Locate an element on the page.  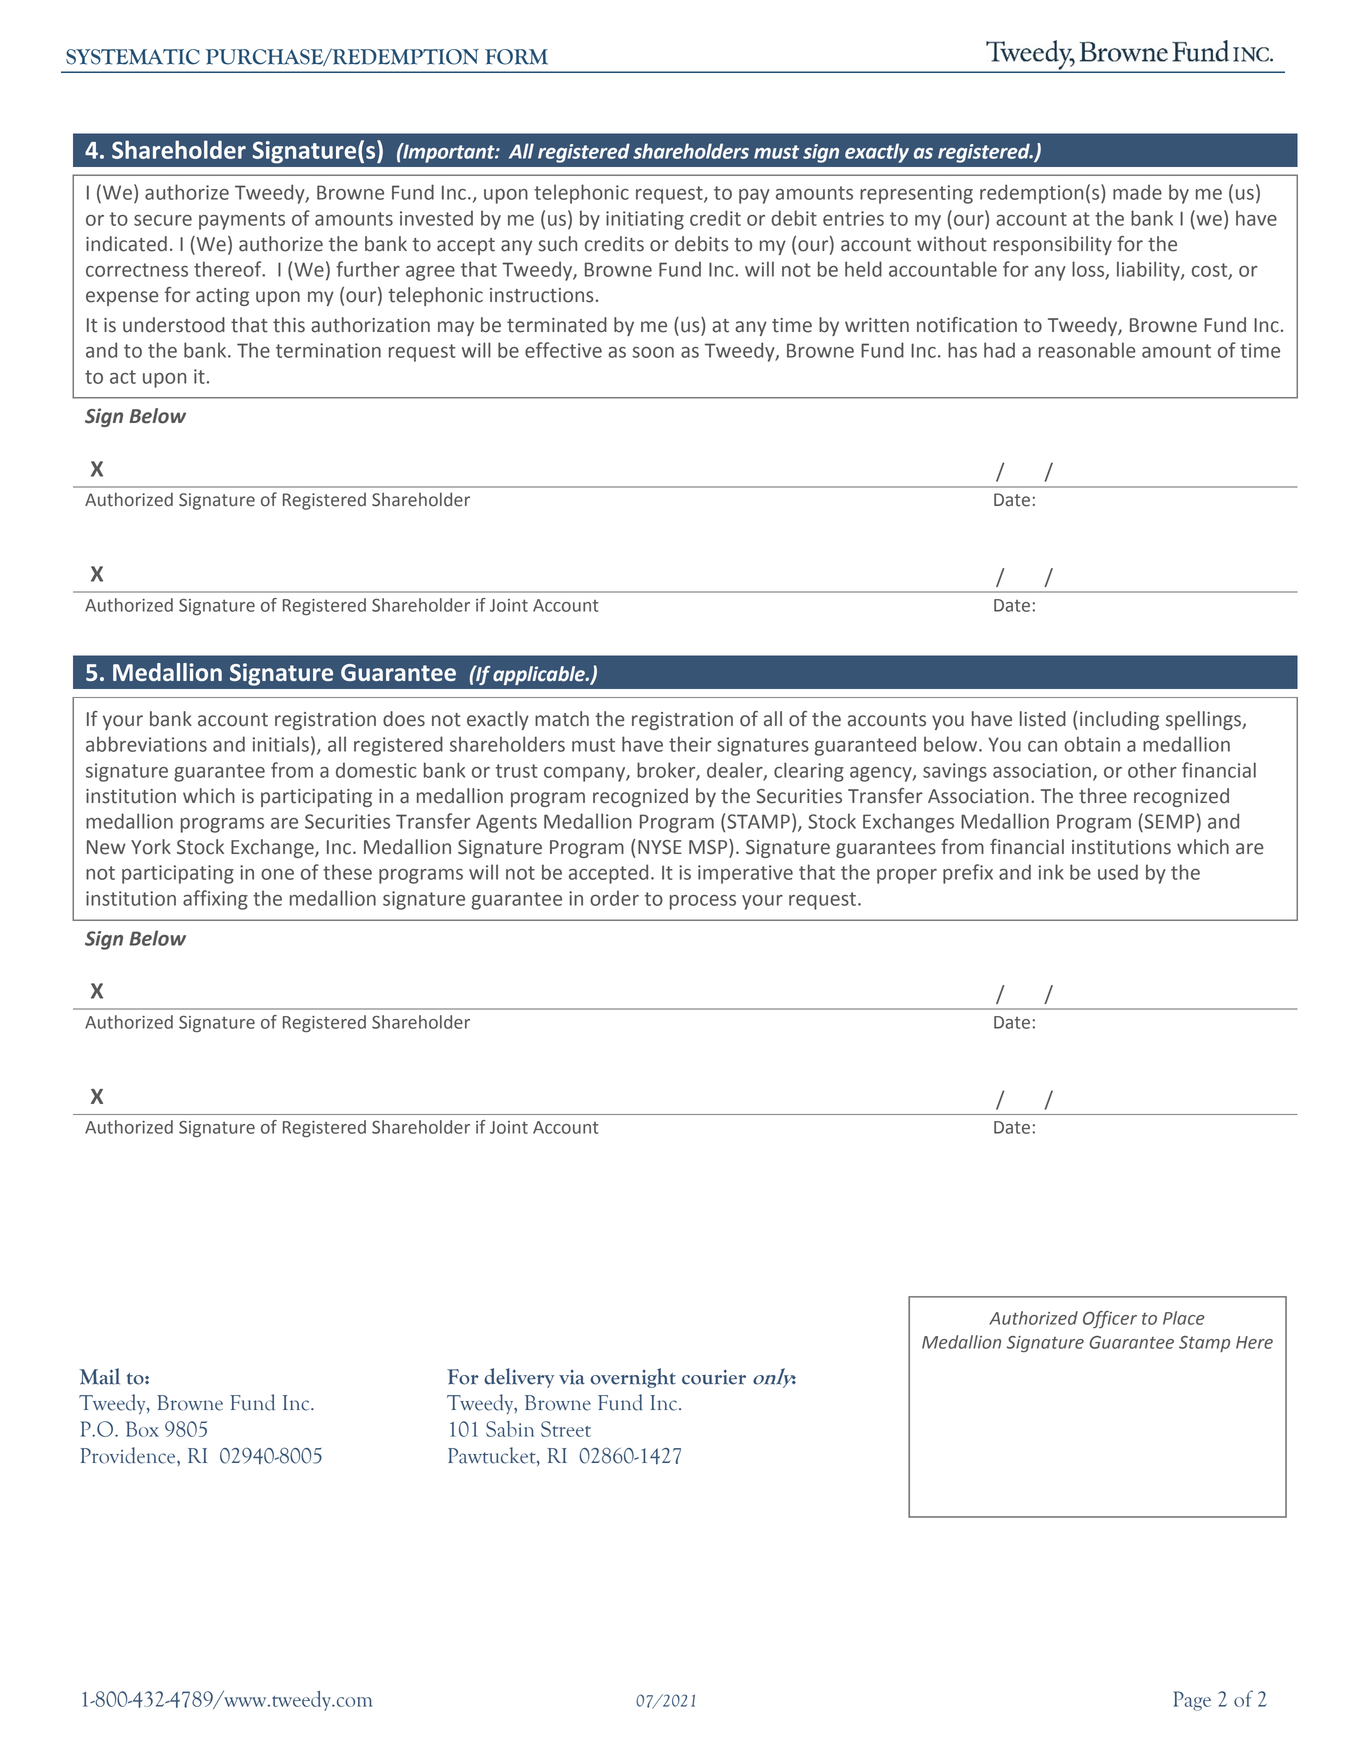
NYSE is located at coordinates (660, 847).
